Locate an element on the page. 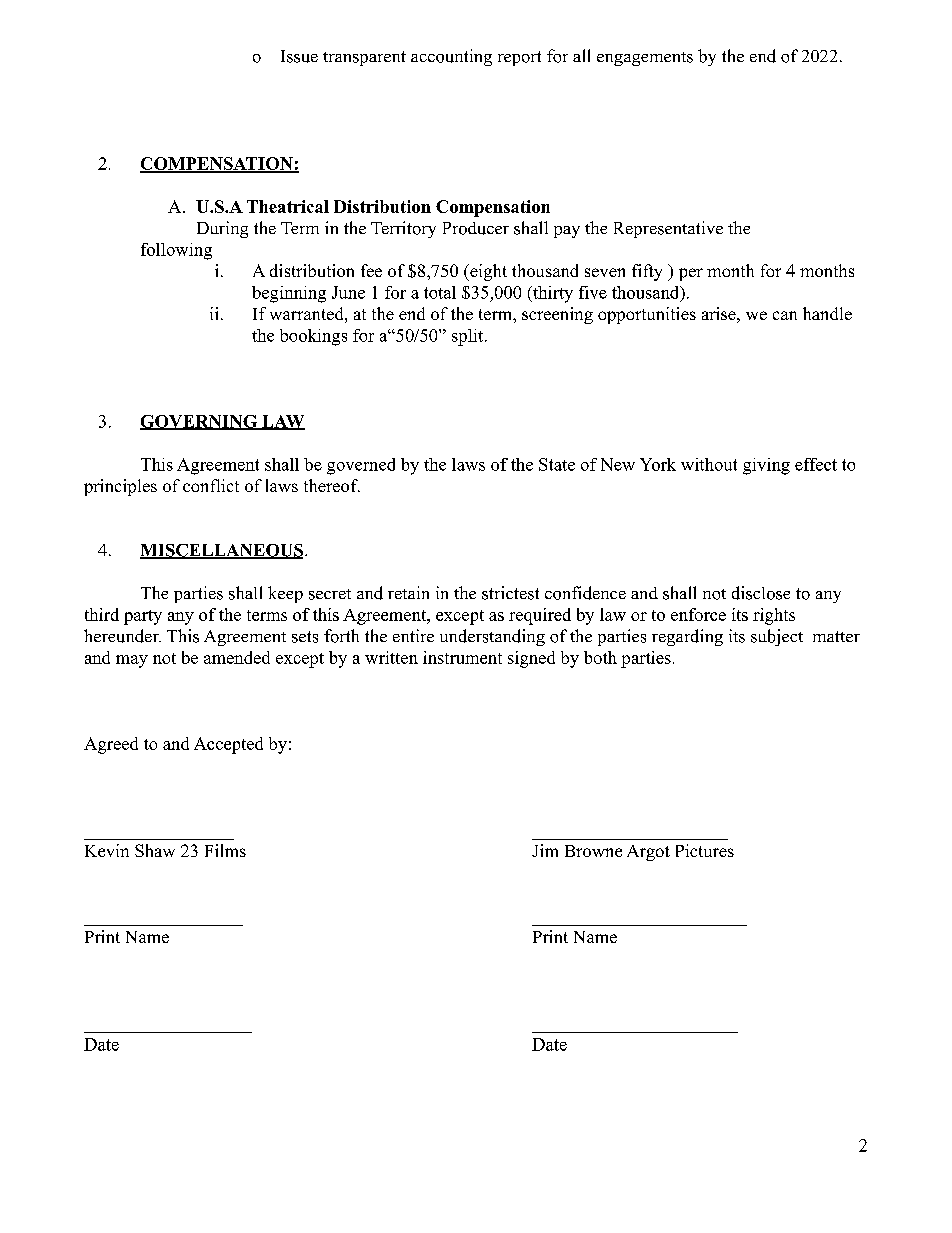 This document has height=1233, width=952. Shaw is located at coordinates (155, 850).
